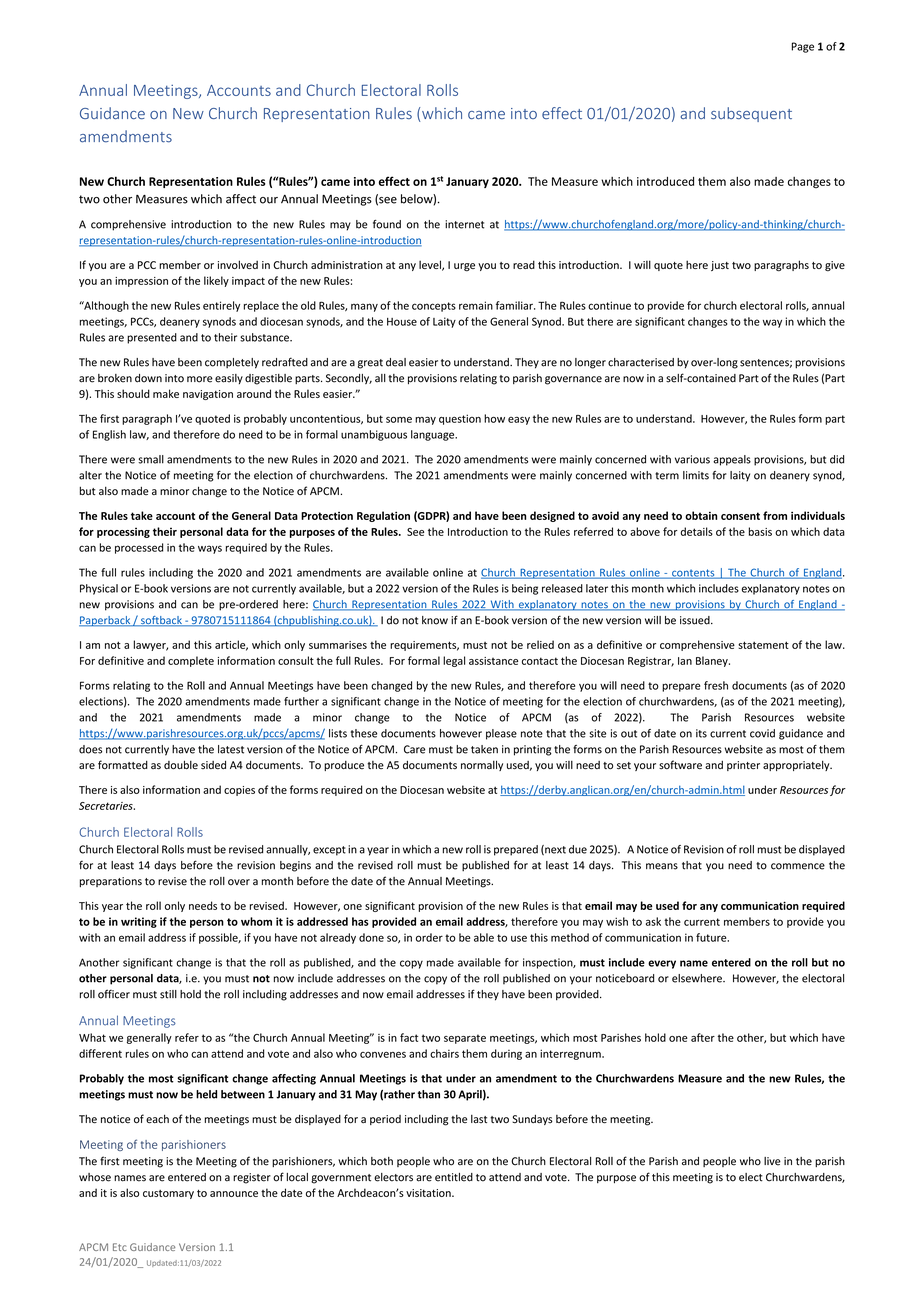 This document has width=924, height=1308. I want to click on internet, so click(464, 224).
